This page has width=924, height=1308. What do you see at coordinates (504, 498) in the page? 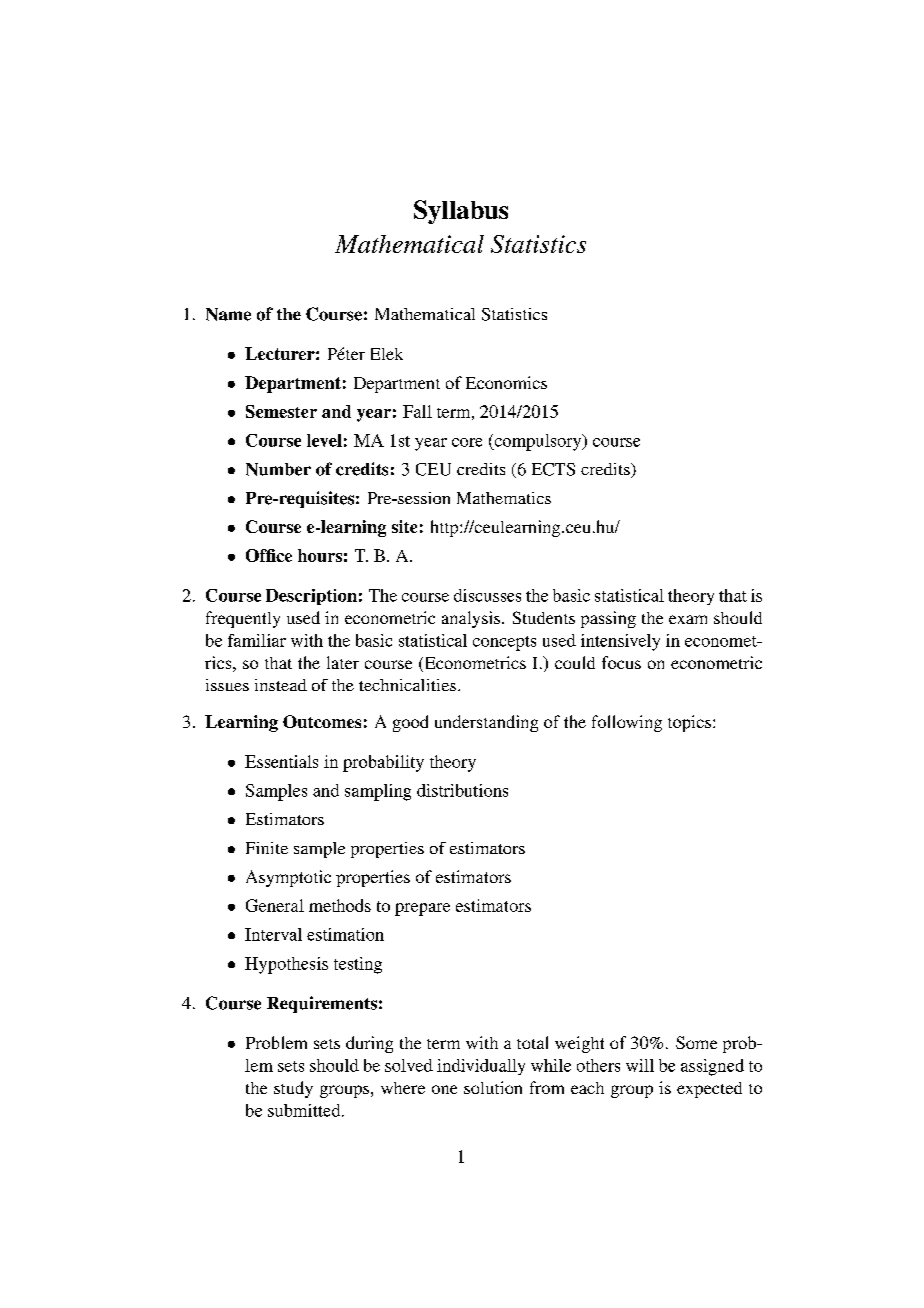
I see `Mathematics` at bounding box center [504, 498].
